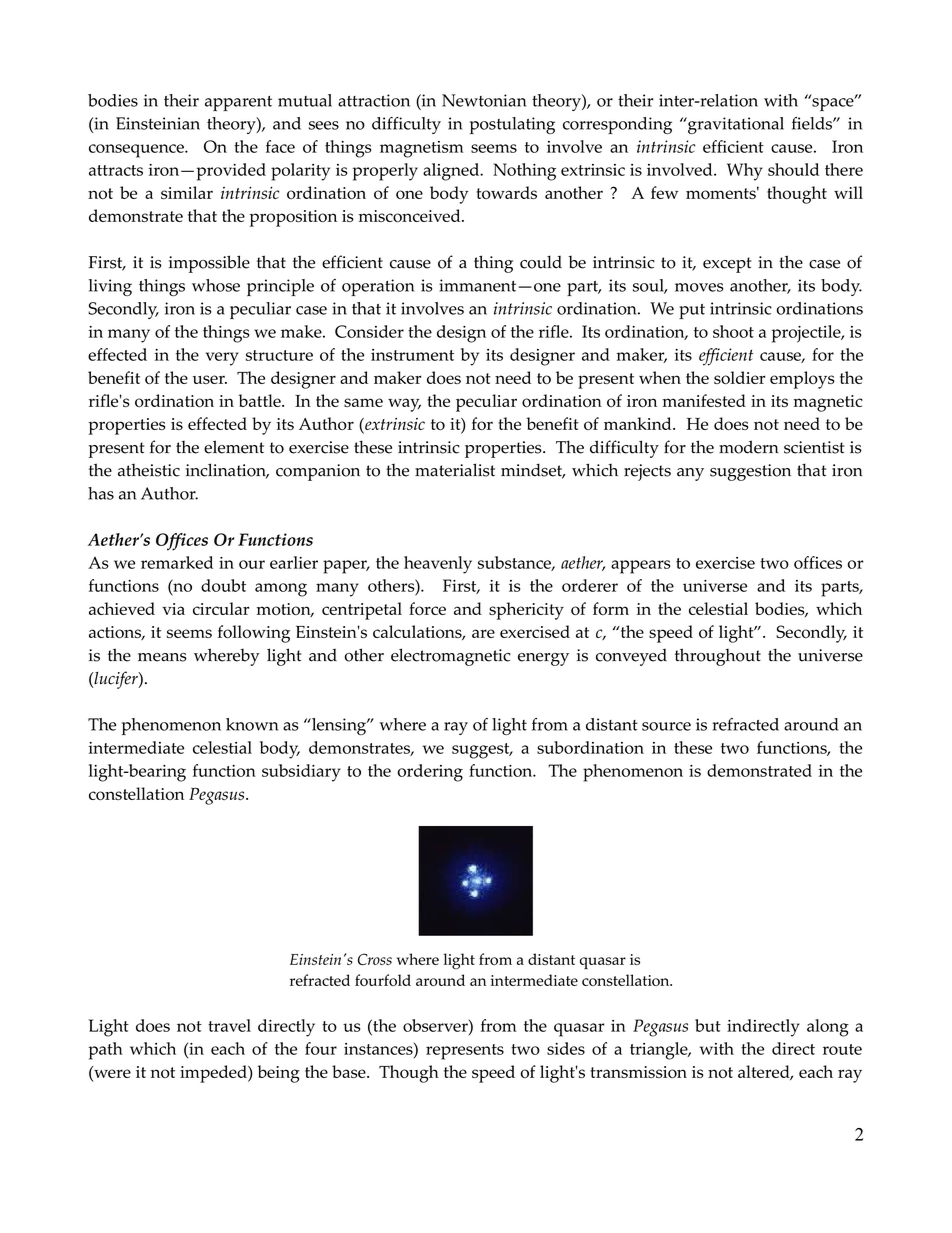 The width and height of the screenshot is (952, 1233). Describe the element at coordinates (666, 726) in the screenshot. I see `source` at that location.
